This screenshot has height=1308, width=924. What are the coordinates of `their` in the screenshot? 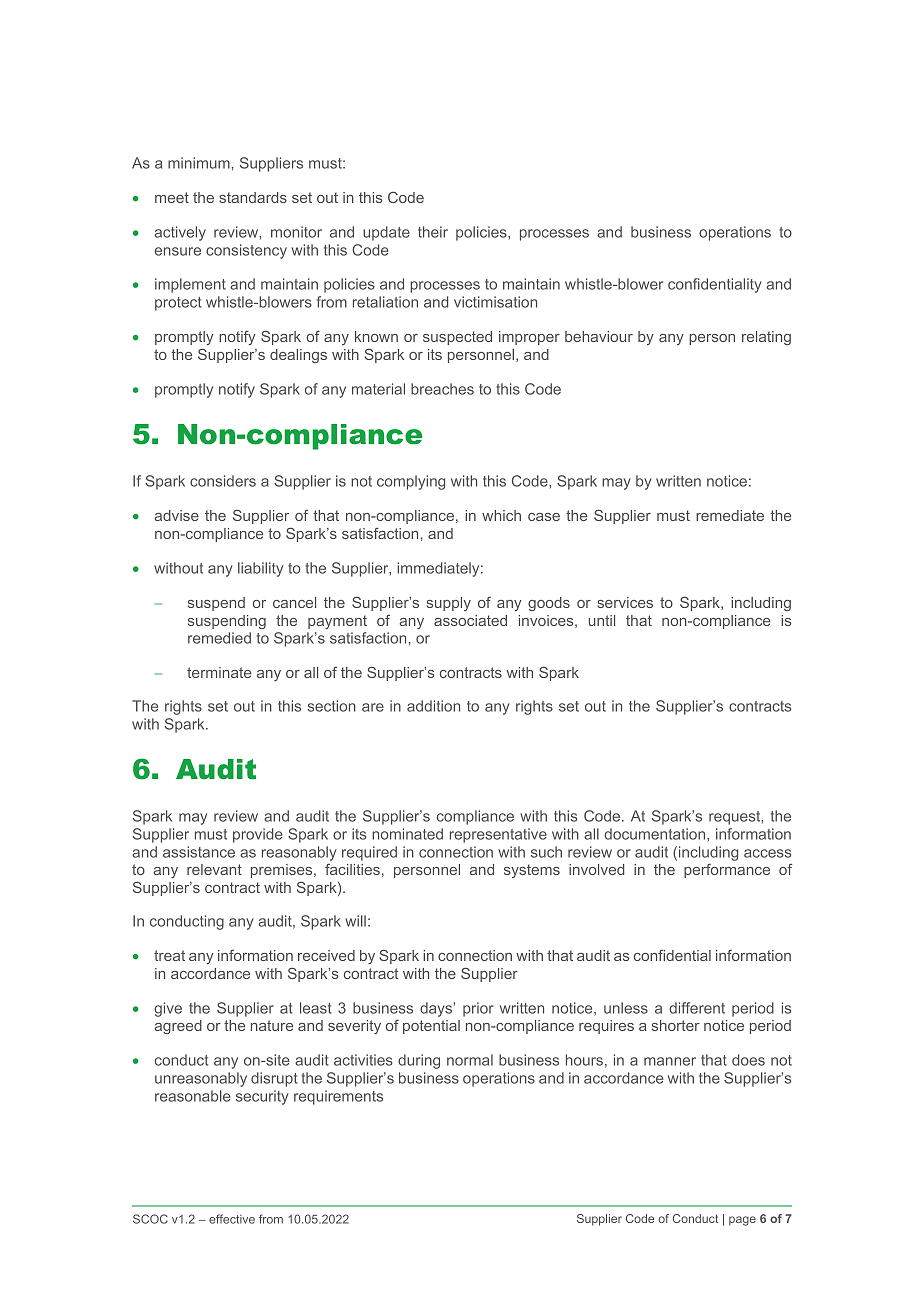 It's located at (433, 232).
